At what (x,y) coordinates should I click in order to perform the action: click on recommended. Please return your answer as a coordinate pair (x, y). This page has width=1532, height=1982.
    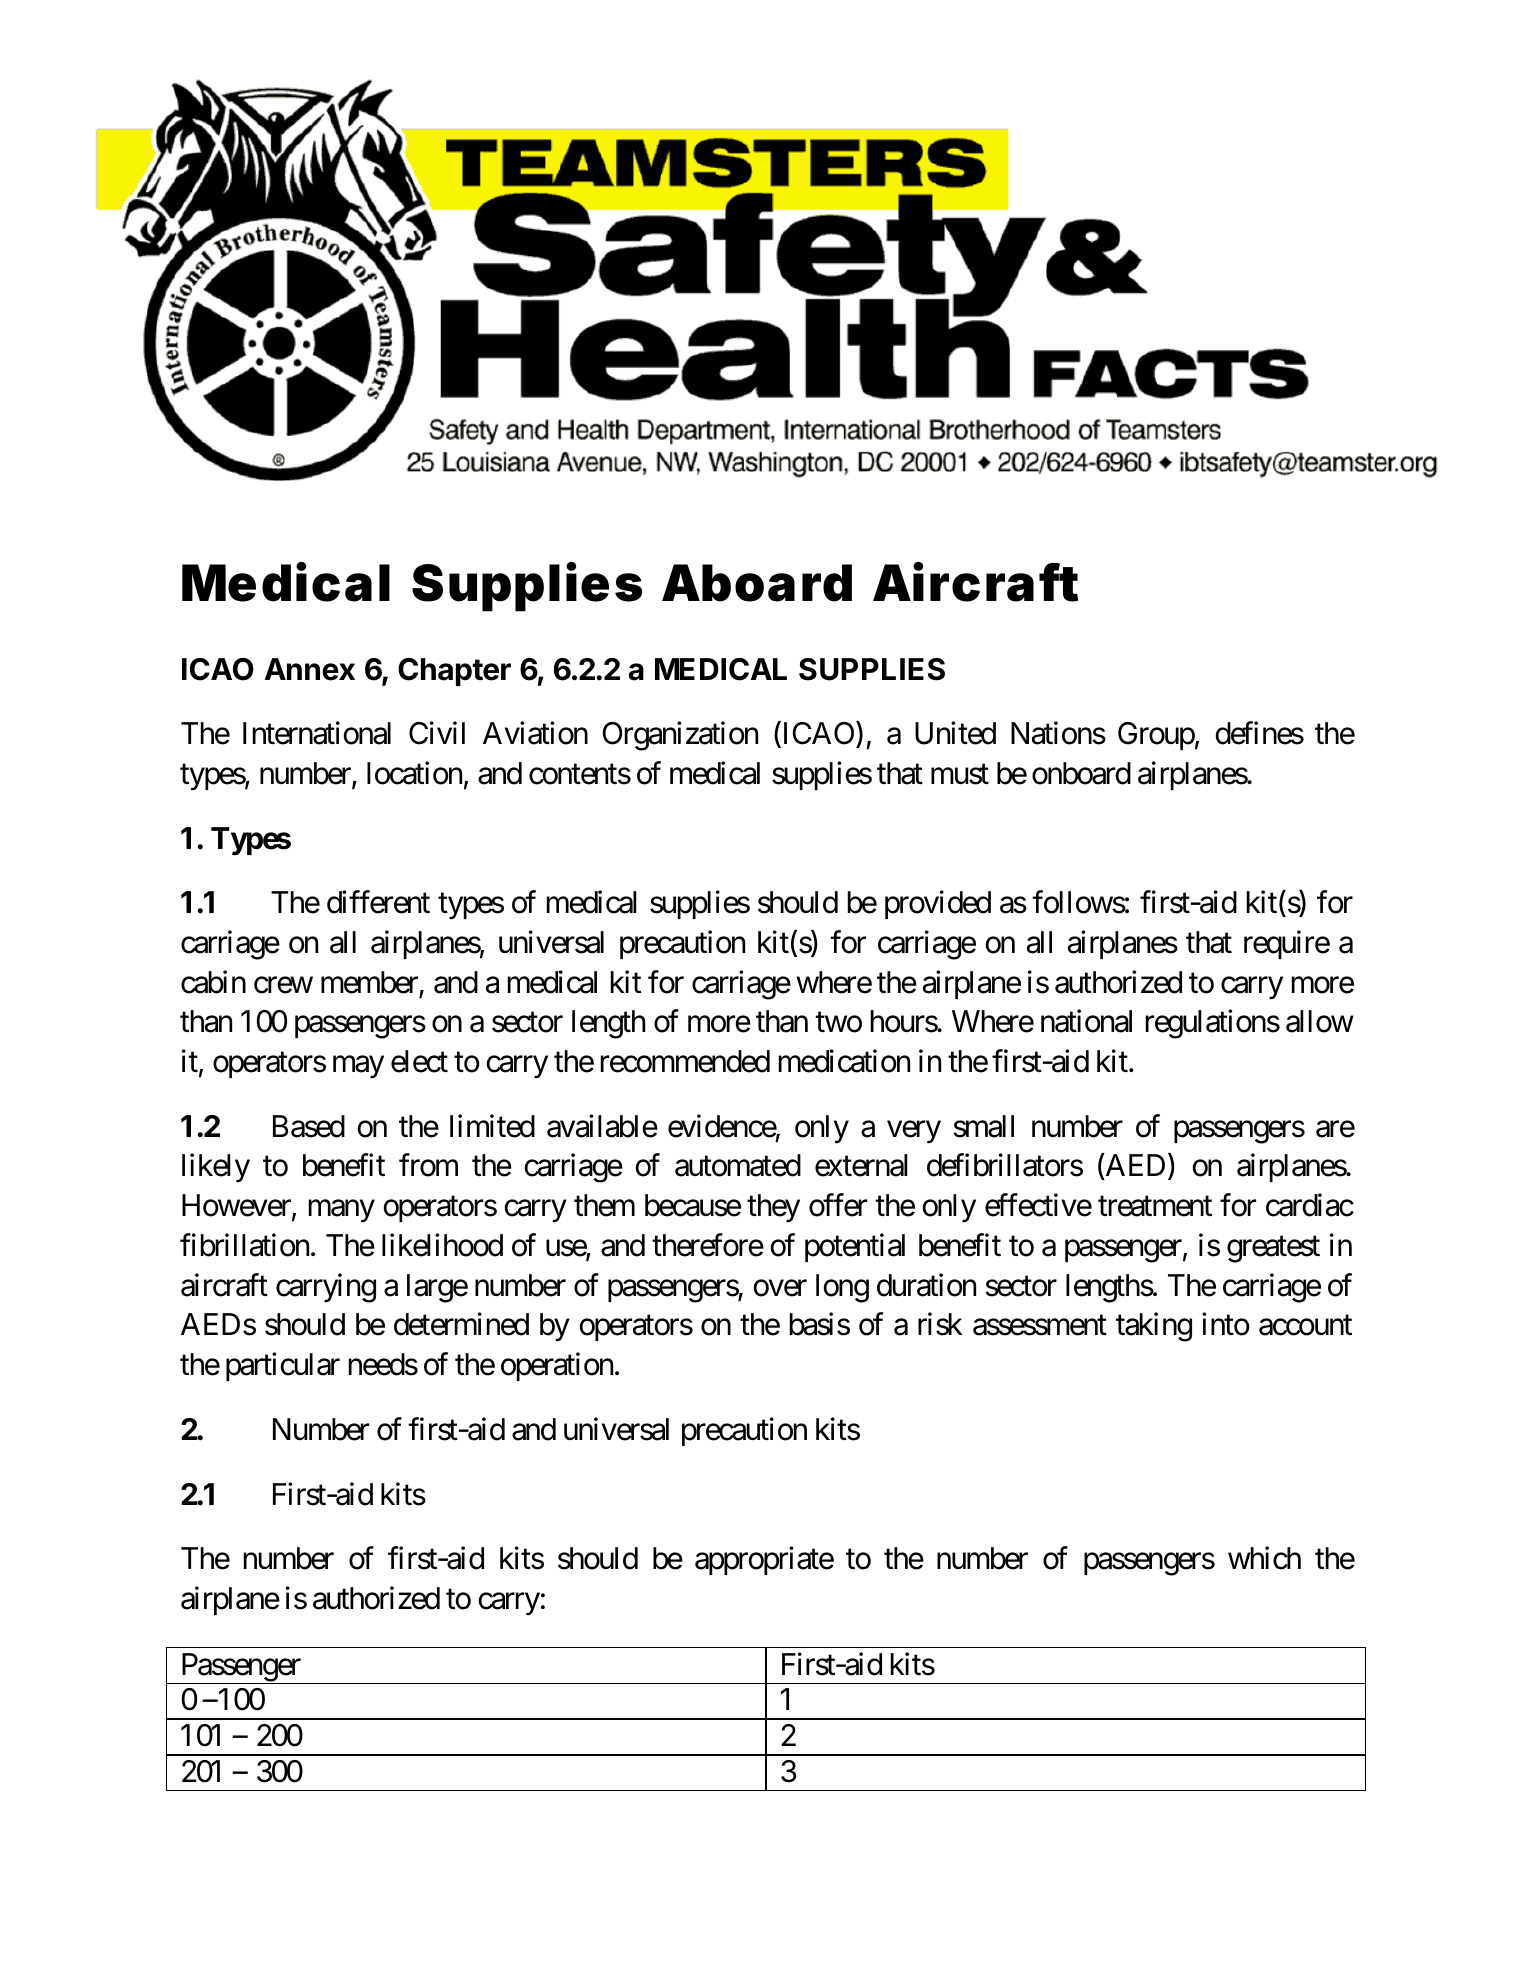
    Looking at the image, I should click on (685, 1061).
